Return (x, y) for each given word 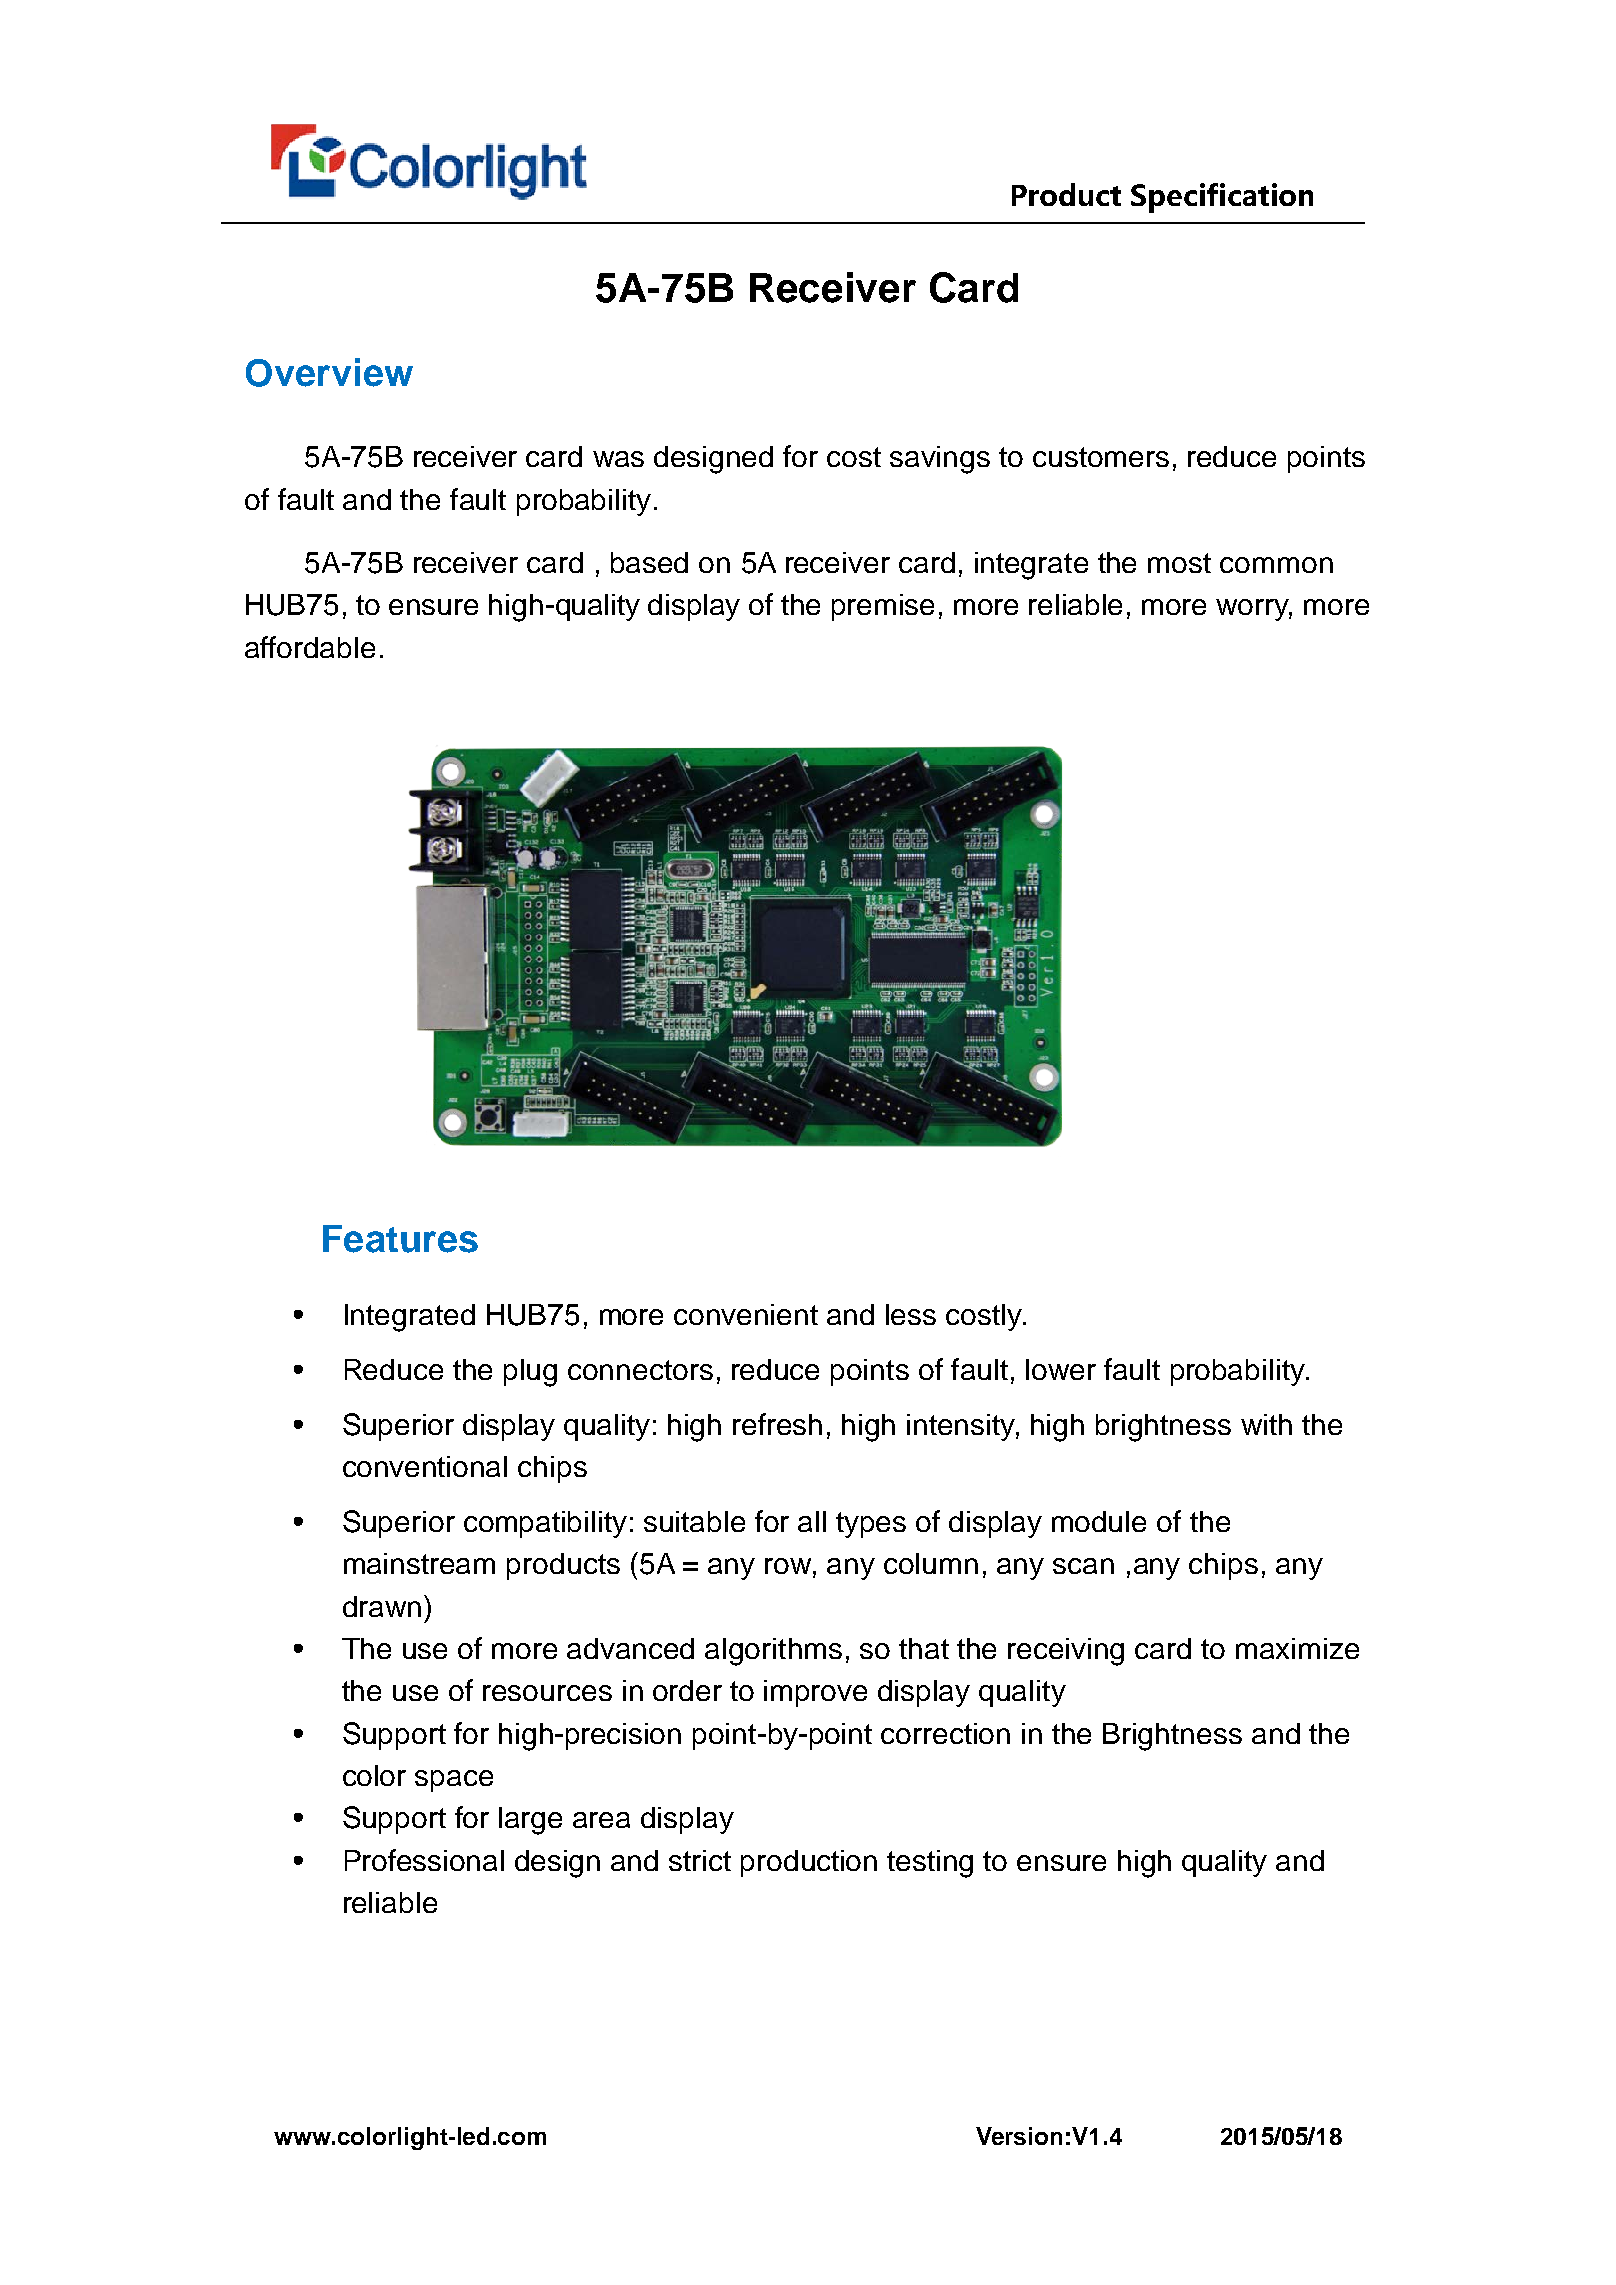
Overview (329, 372)
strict (700, 1860)
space (454, 1781)
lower (1061, 1369)
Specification (1222, 198)
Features (400, 1239)
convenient (746, 1314)
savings (940, 460)
